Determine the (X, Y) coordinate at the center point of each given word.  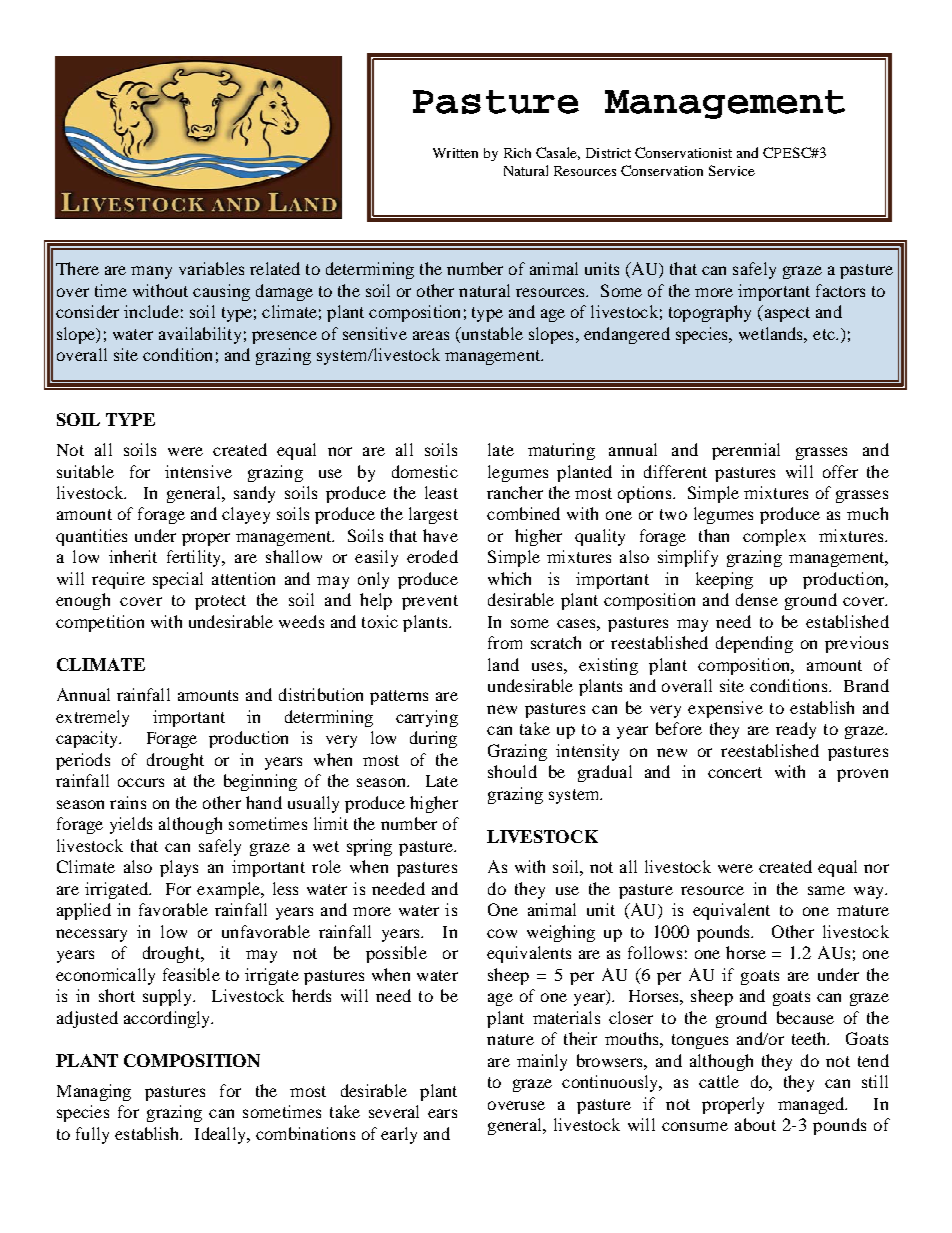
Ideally (221, 1135)
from (505, 642)
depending (754, 644)
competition (100, 623)
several (394, 1111)
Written (455, 153)
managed (812, 1105)
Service (732, 170)
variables (211, 268)
